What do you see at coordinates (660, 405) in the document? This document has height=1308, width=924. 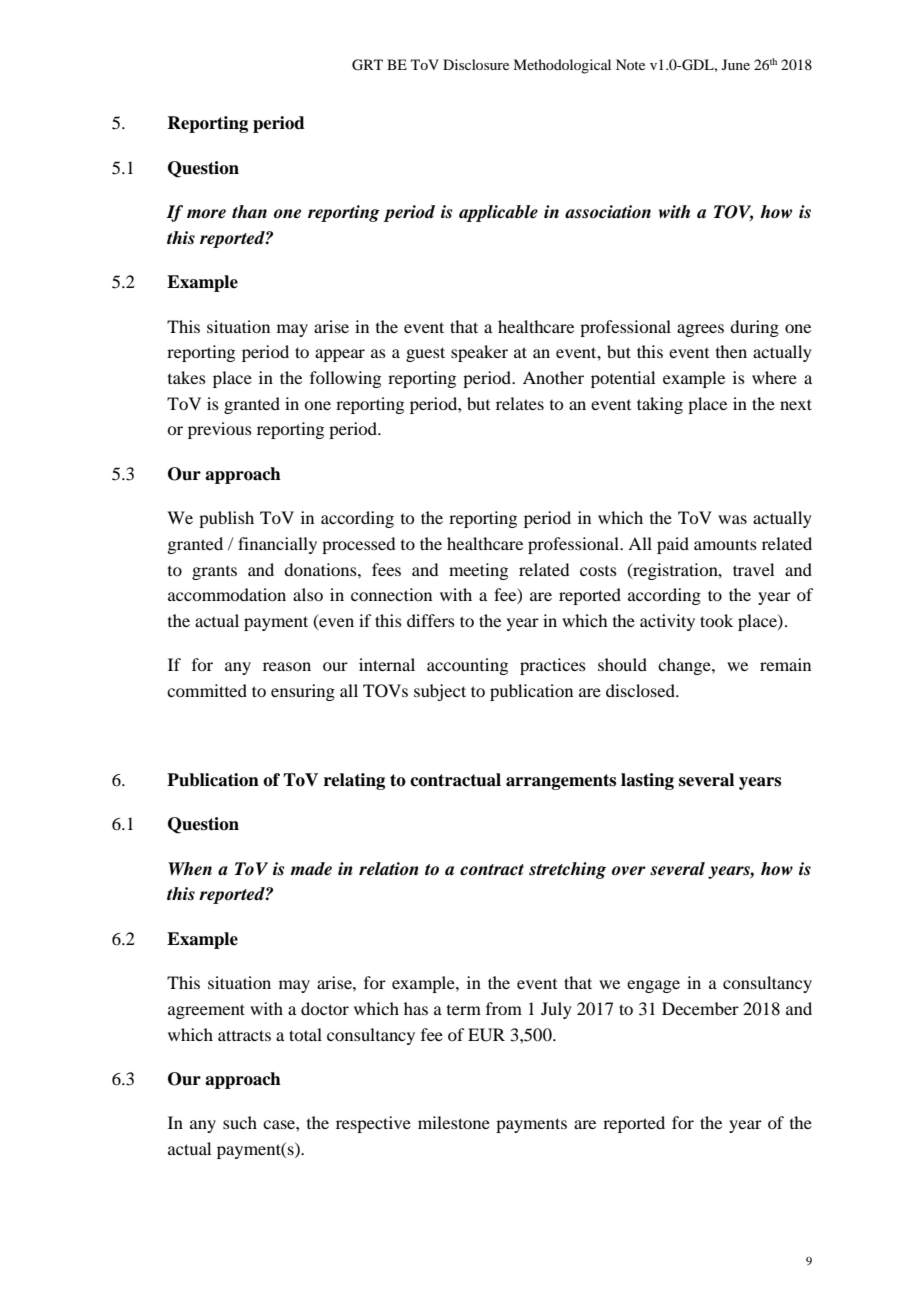 I see `taking` at bounding box center [660, 405].
